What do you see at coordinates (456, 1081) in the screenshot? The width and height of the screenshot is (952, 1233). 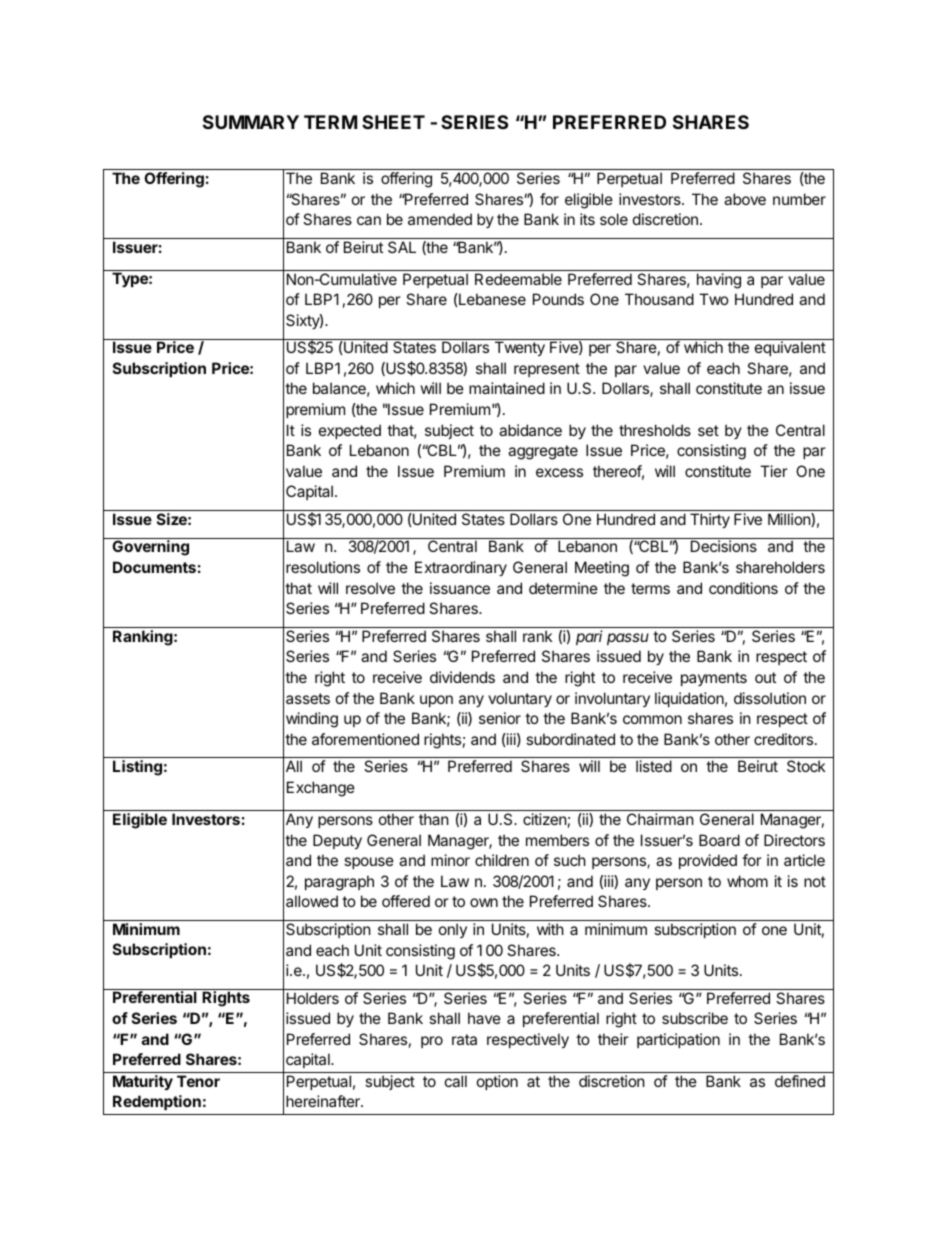 I see `call` at bounding box center [456, 1081].
